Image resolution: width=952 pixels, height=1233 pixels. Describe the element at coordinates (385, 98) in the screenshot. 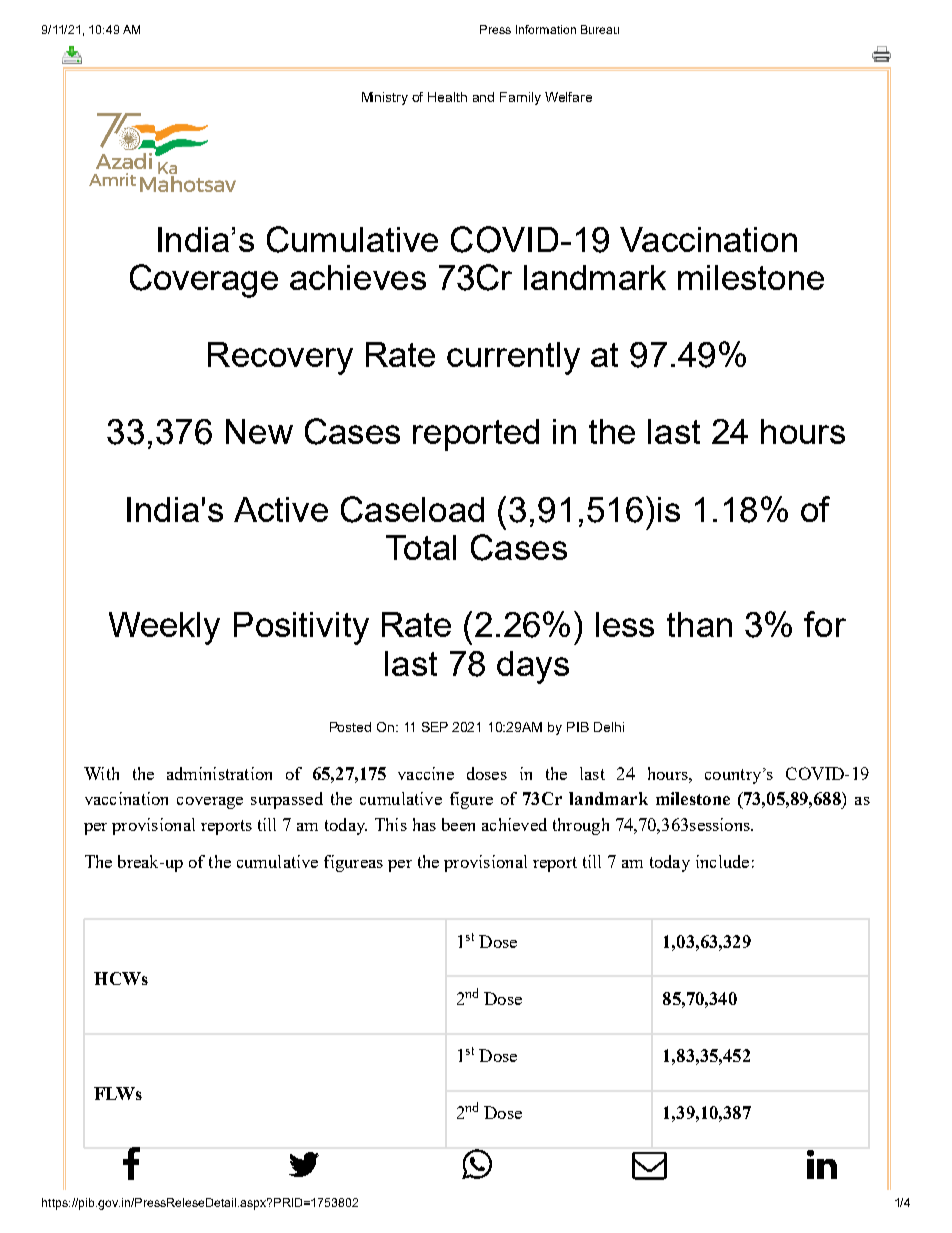

I see `Ministry` at that location.
